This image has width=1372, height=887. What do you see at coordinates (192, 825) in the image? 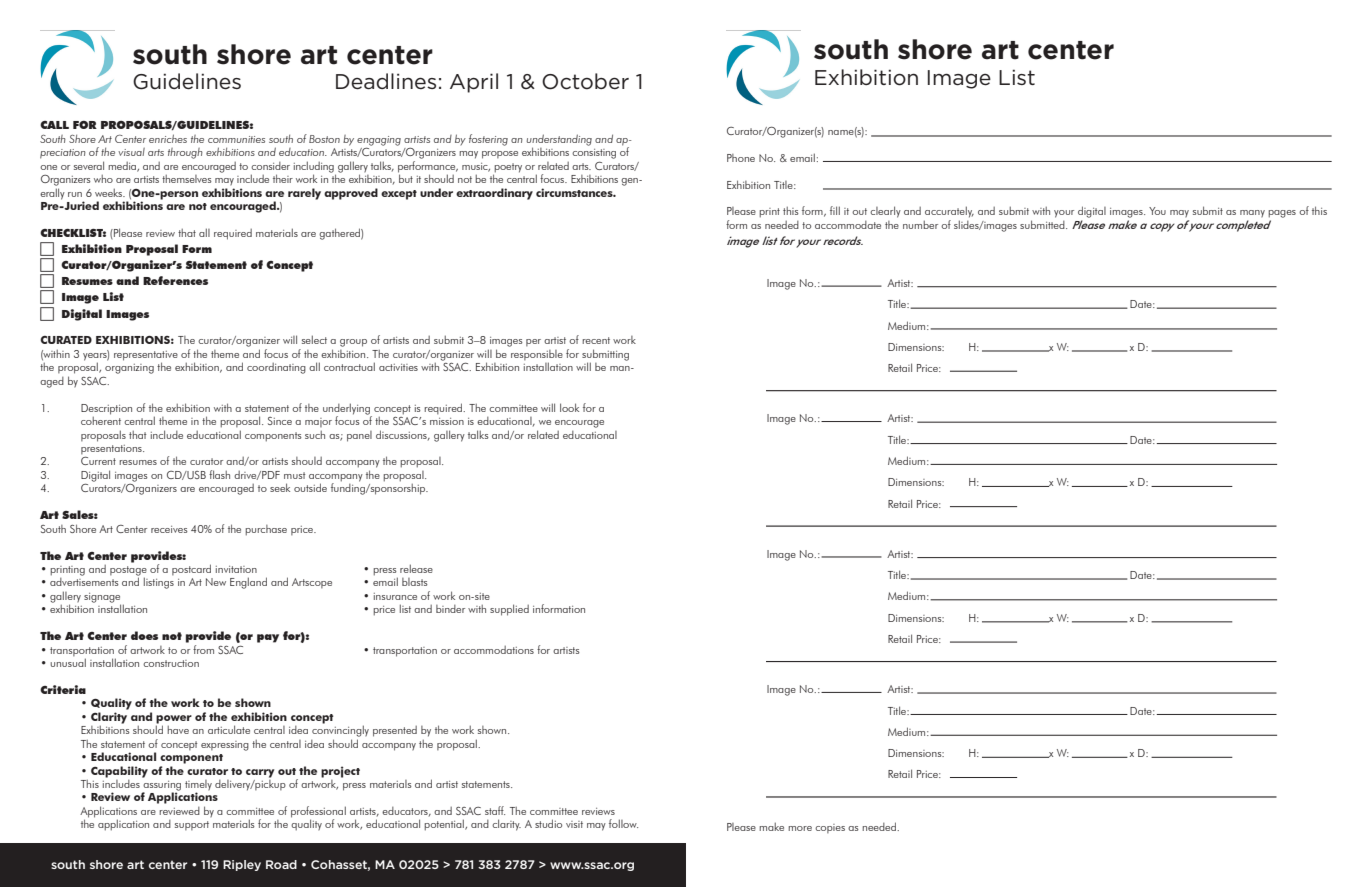
I see `support` at bounding box center [192, 825].
